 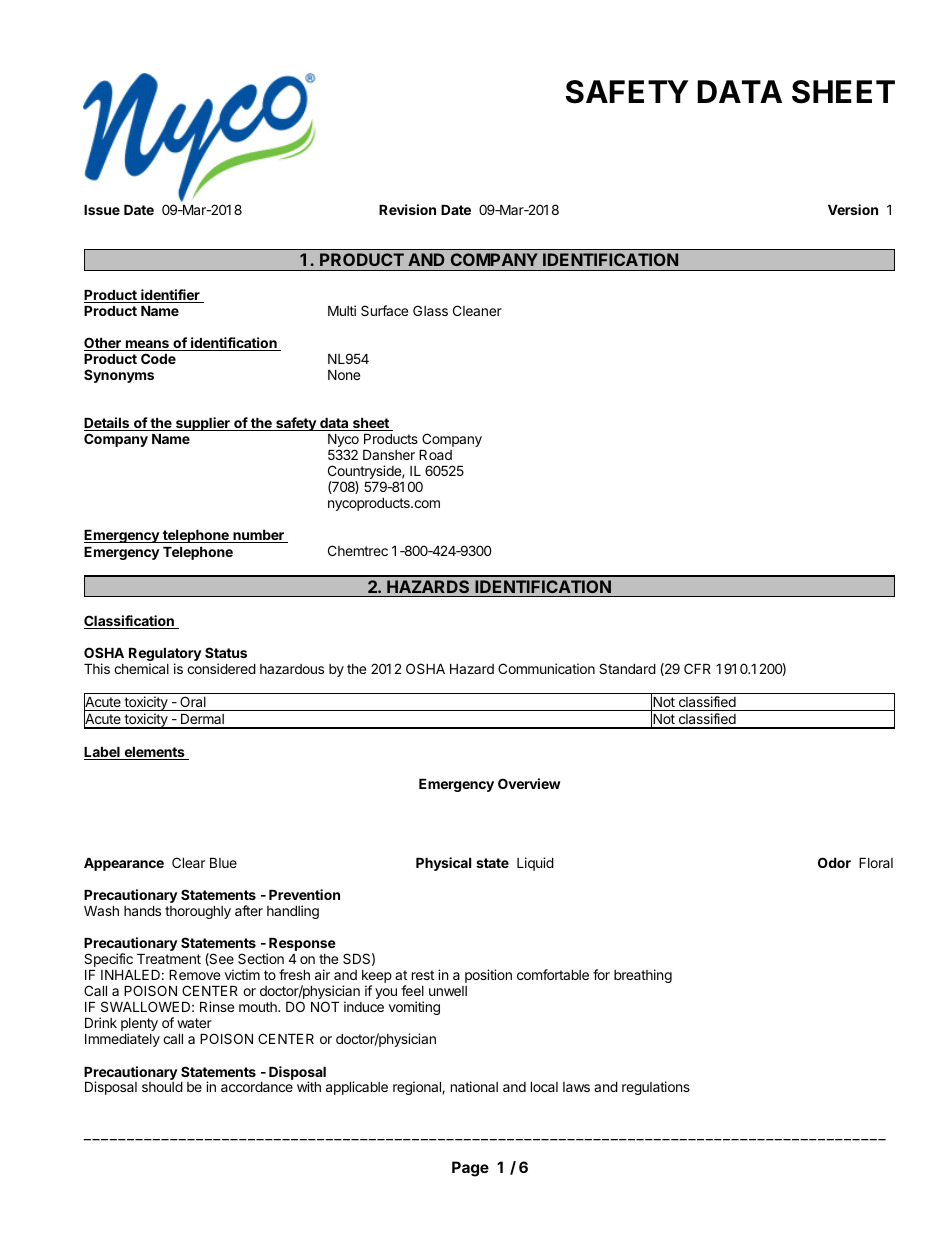 I want to click on Road, so click(x=435, y=455).
